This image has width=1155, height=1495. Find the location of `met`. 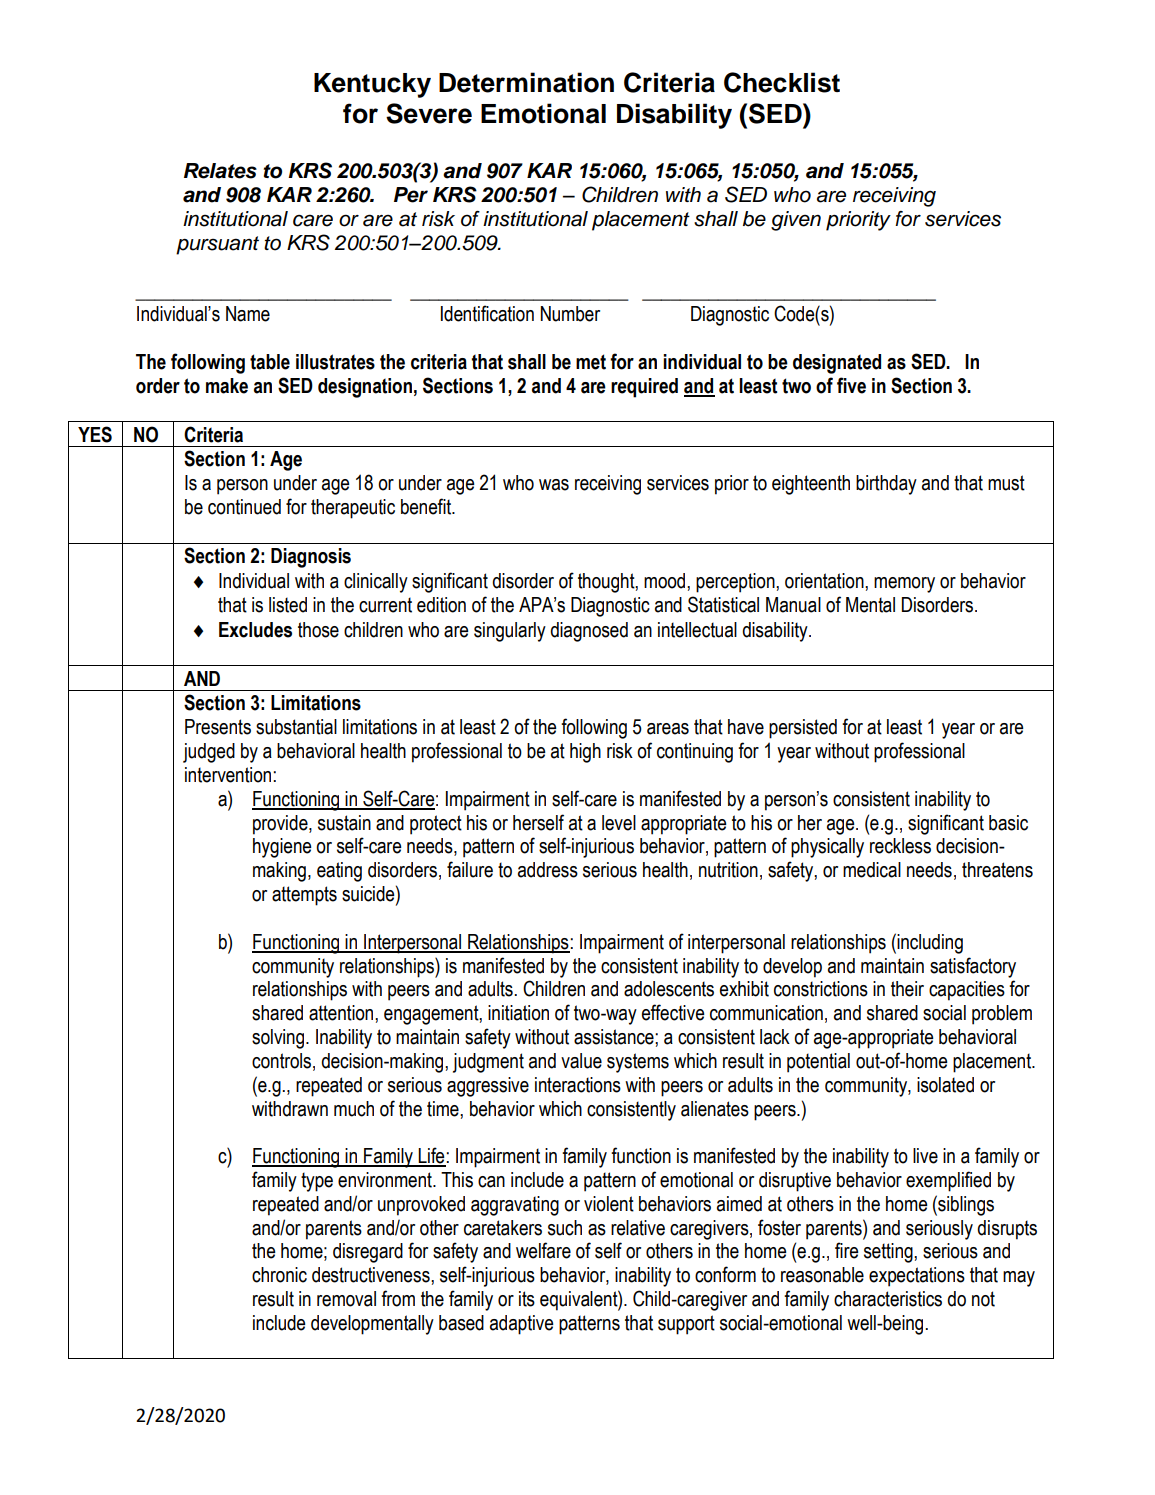

met is located at coordinates (591, 362).
